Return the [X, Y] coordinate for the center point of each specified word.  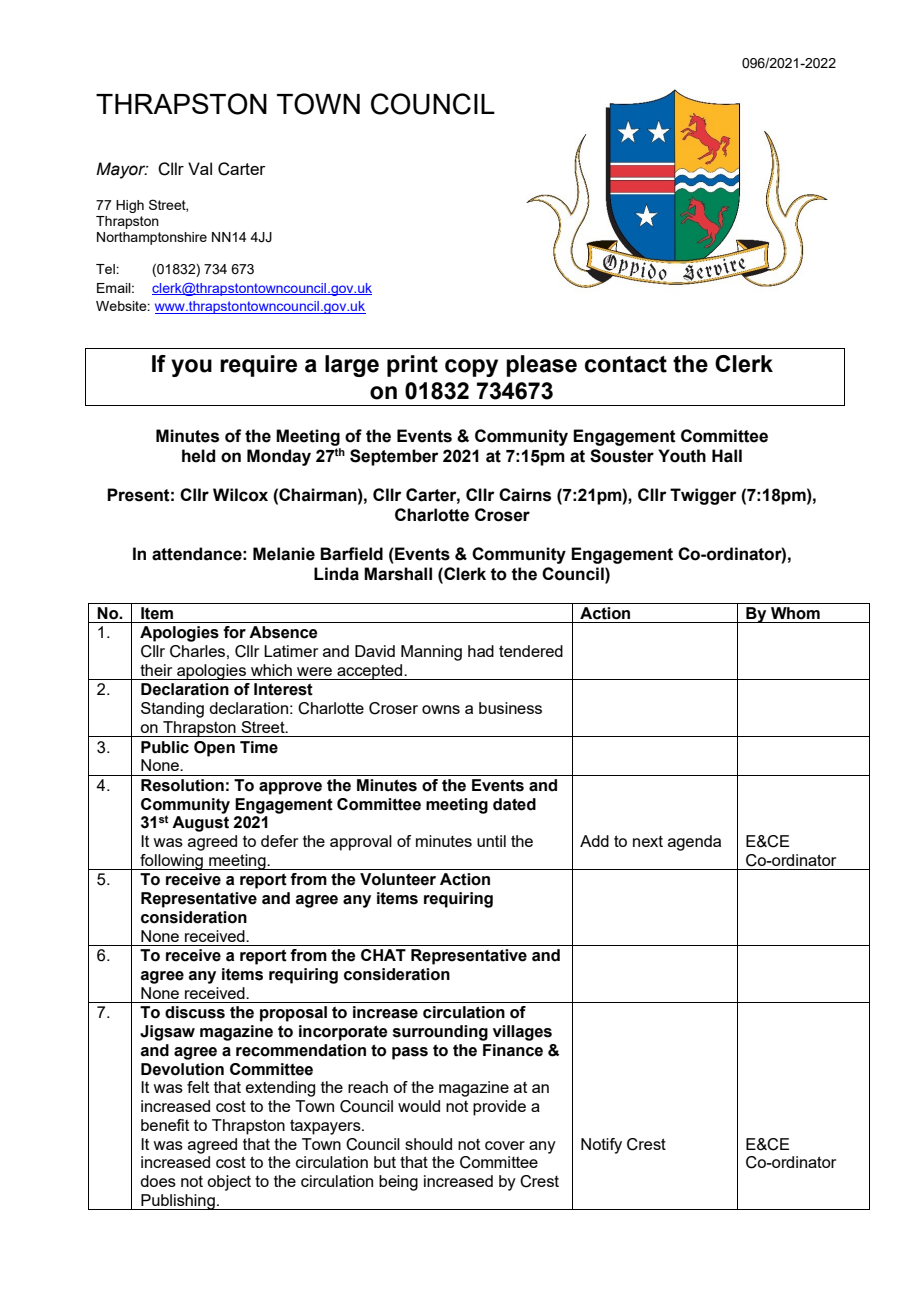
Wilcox [240, 495]
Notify [601, 1146]
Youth [682, 456]
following [171, 862]
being [398, 1183]
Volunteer [398, 879]
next [648, 841]
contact [626, 364]
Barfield [351, 554]
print [412, 366]
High [130, 206]
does [158, 1181]
